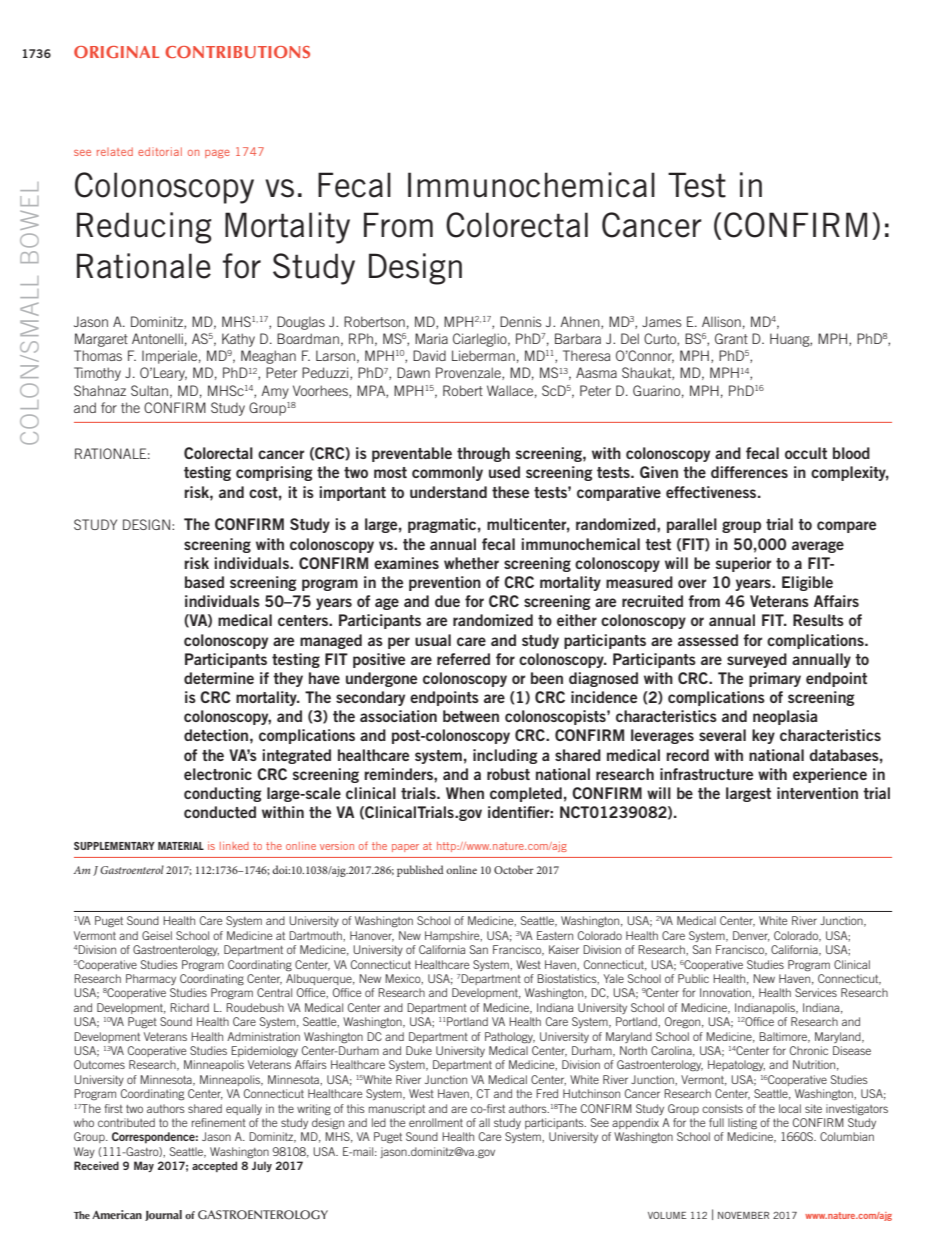  What do you see at coordinates (144, 1166) in the document?
I see `May` at bounding box center [144, 1166].
